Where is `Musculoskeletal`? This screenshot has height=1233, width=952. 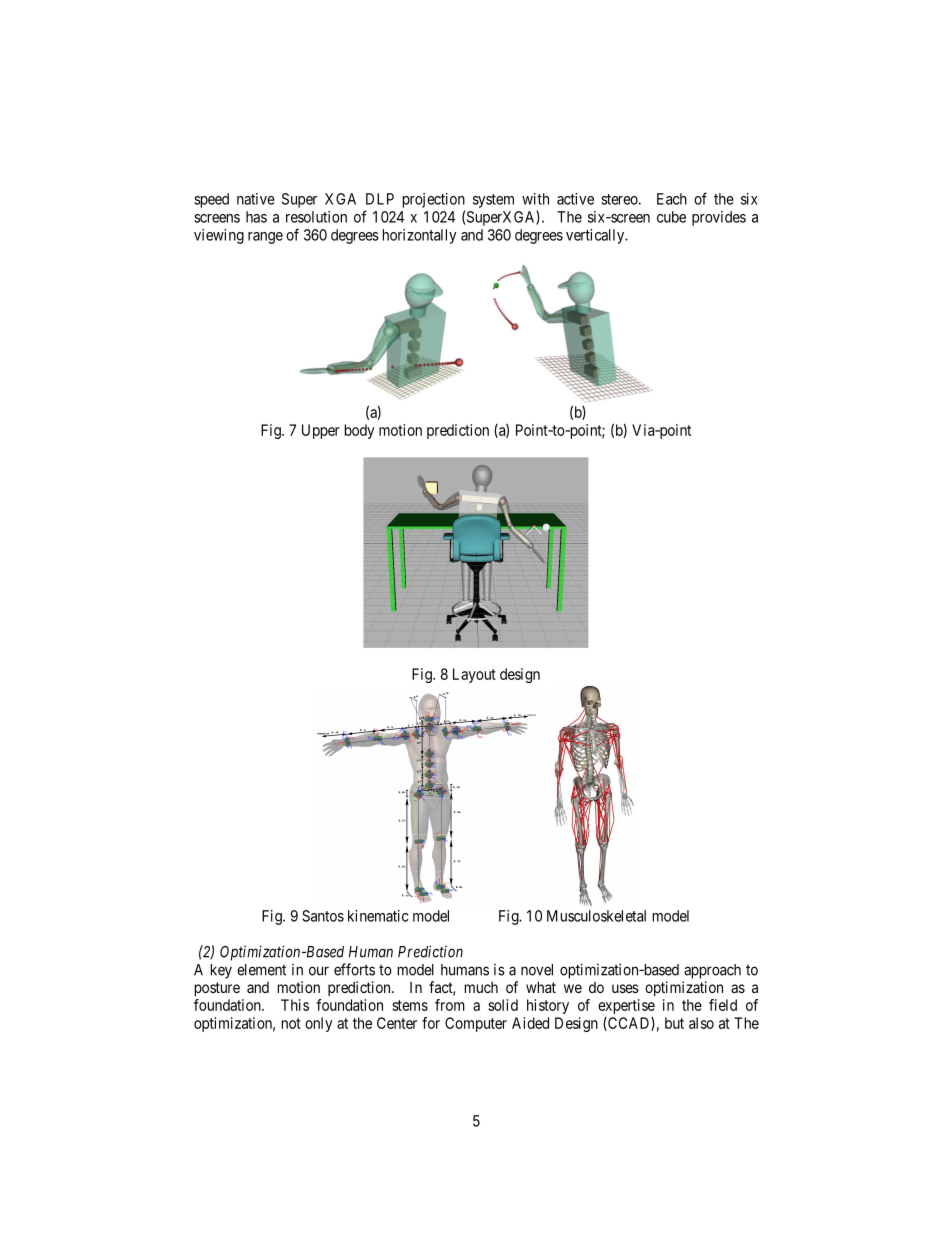 Musculoskeletal is located at coordinates (596, 916).
